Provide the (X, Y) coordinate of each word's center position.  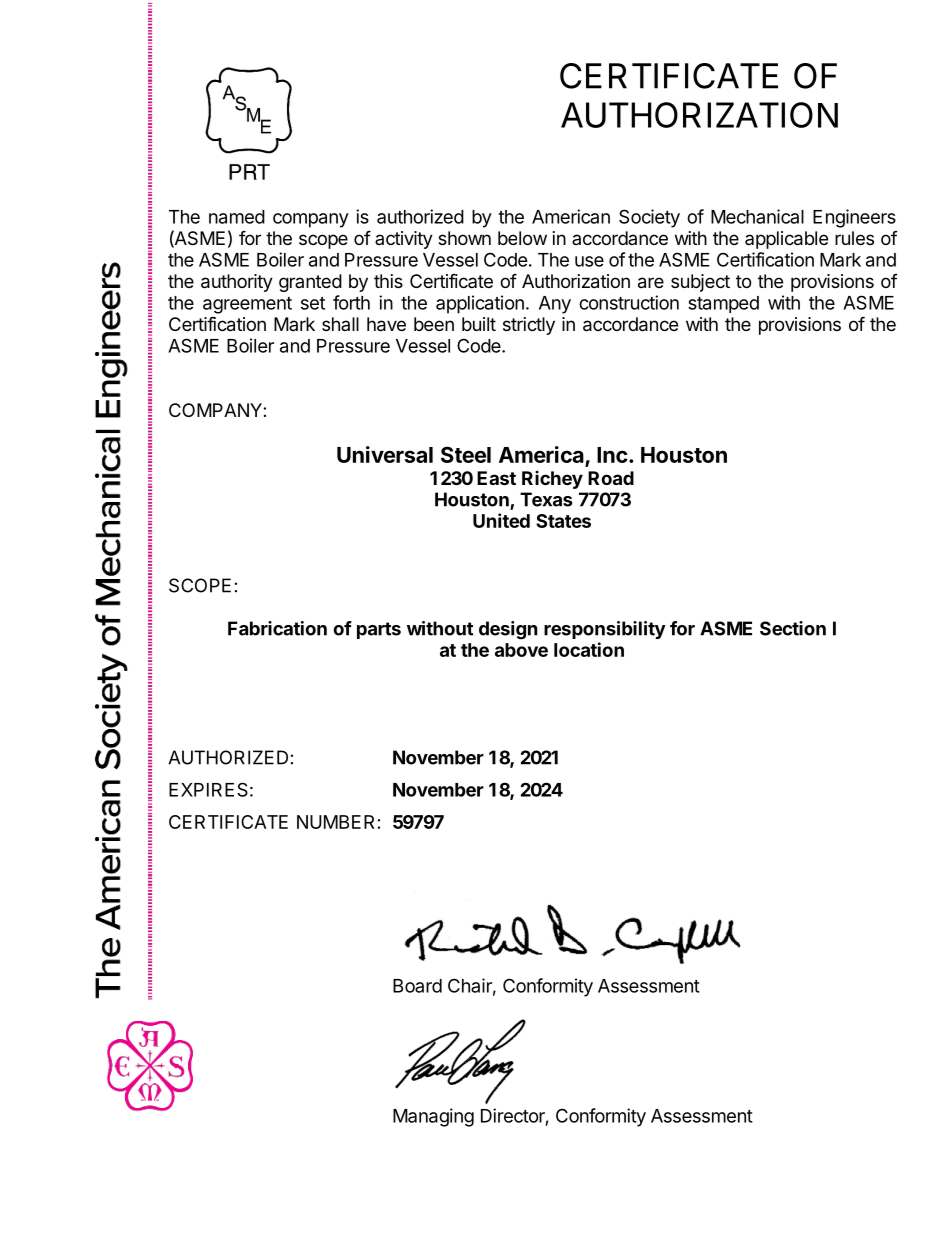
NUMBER (335, 822)
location (589, 649)
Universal (385, 454)
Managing (433, 1117)
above (521, 650)
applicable (786, 240)
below (522, 238)
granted (310, 283)
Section (793, 628)
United (501, 520)
